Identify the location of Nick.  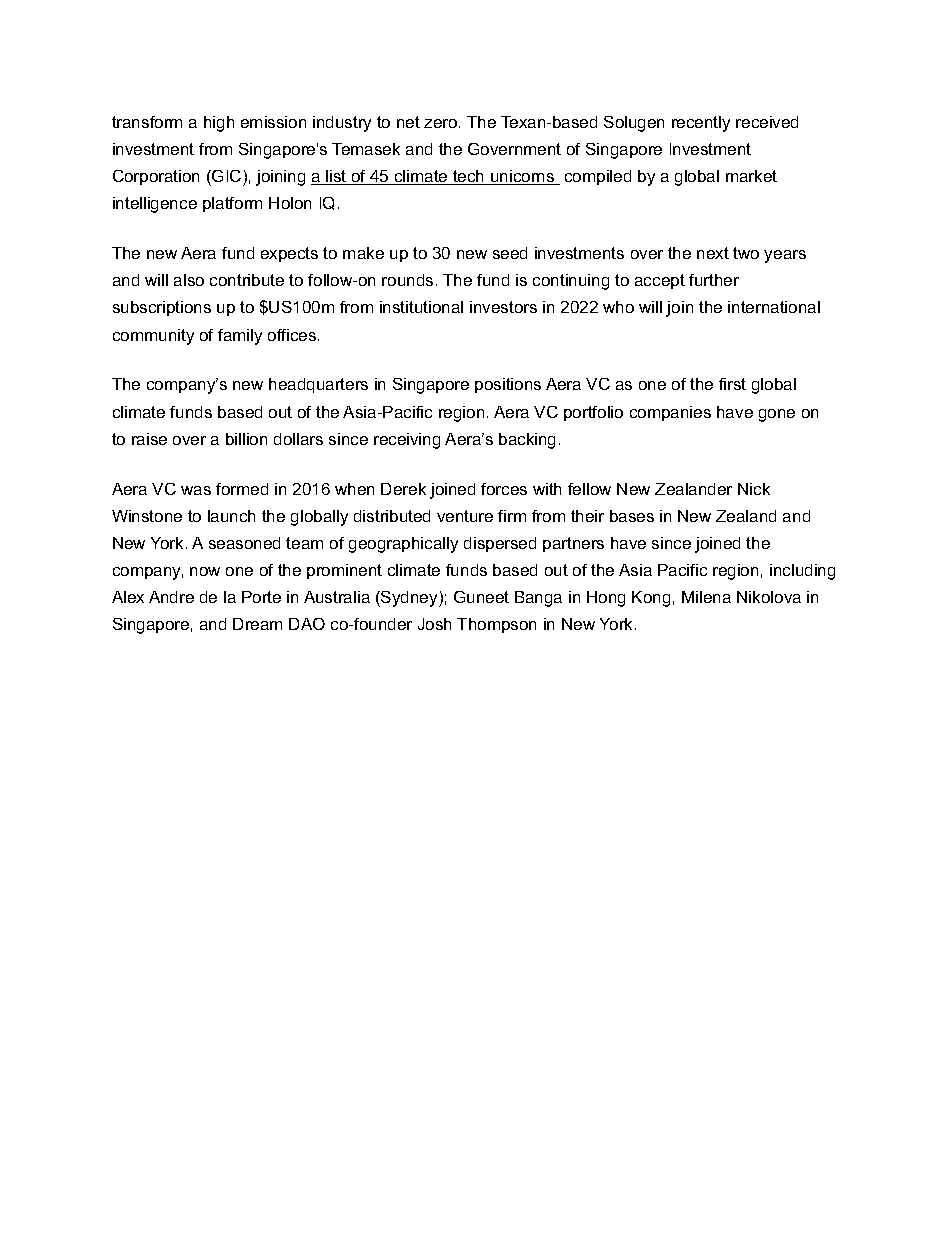
(754, 489).
